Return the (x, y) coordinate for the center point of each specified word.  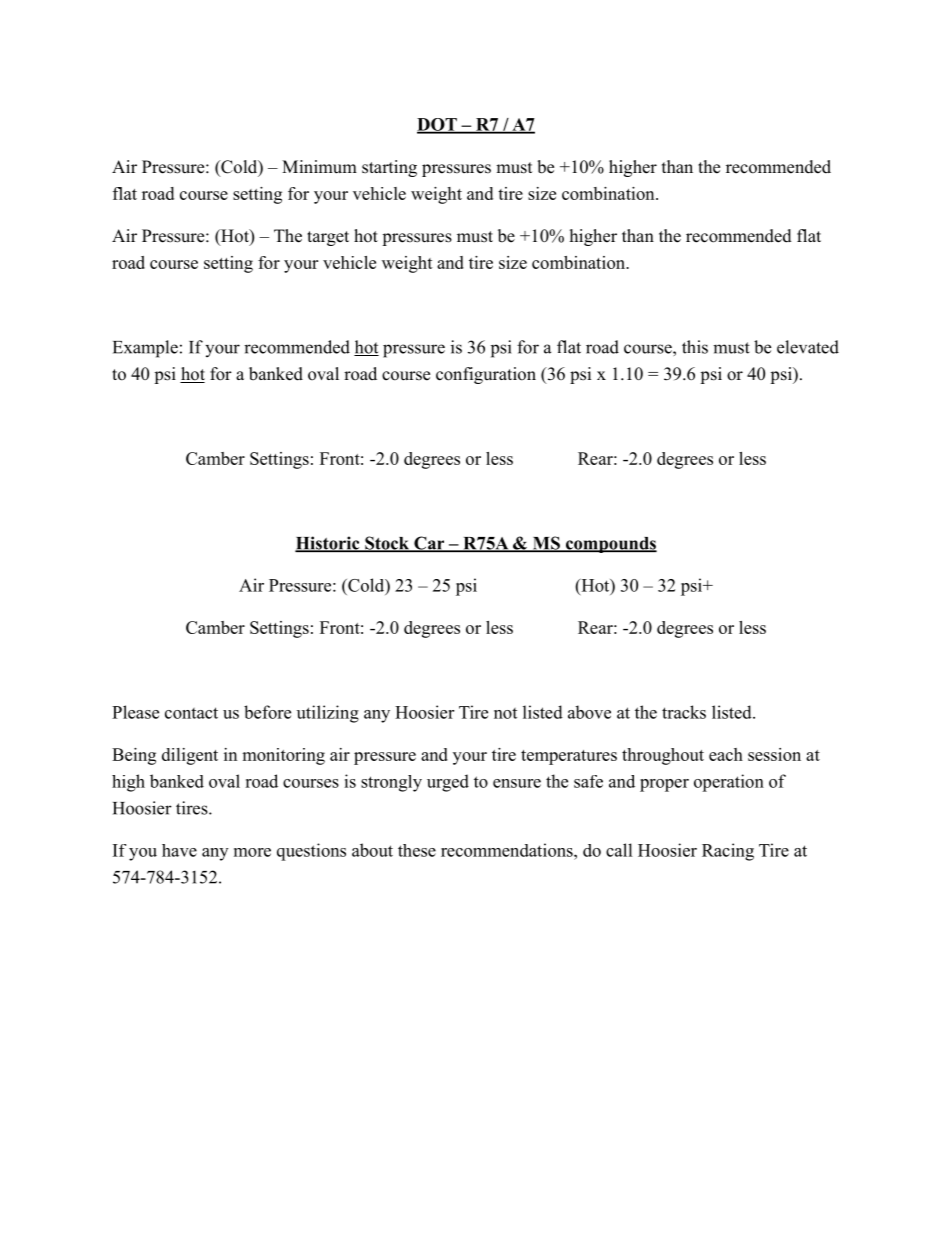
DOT (438, 125)
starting (389, 168)
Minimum (319, 167)
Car (429, 544)
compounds (610, 545)
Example (145, 349)
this (695, 347)
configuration (486, 375)
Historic (328, 544)
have (179, 850)
